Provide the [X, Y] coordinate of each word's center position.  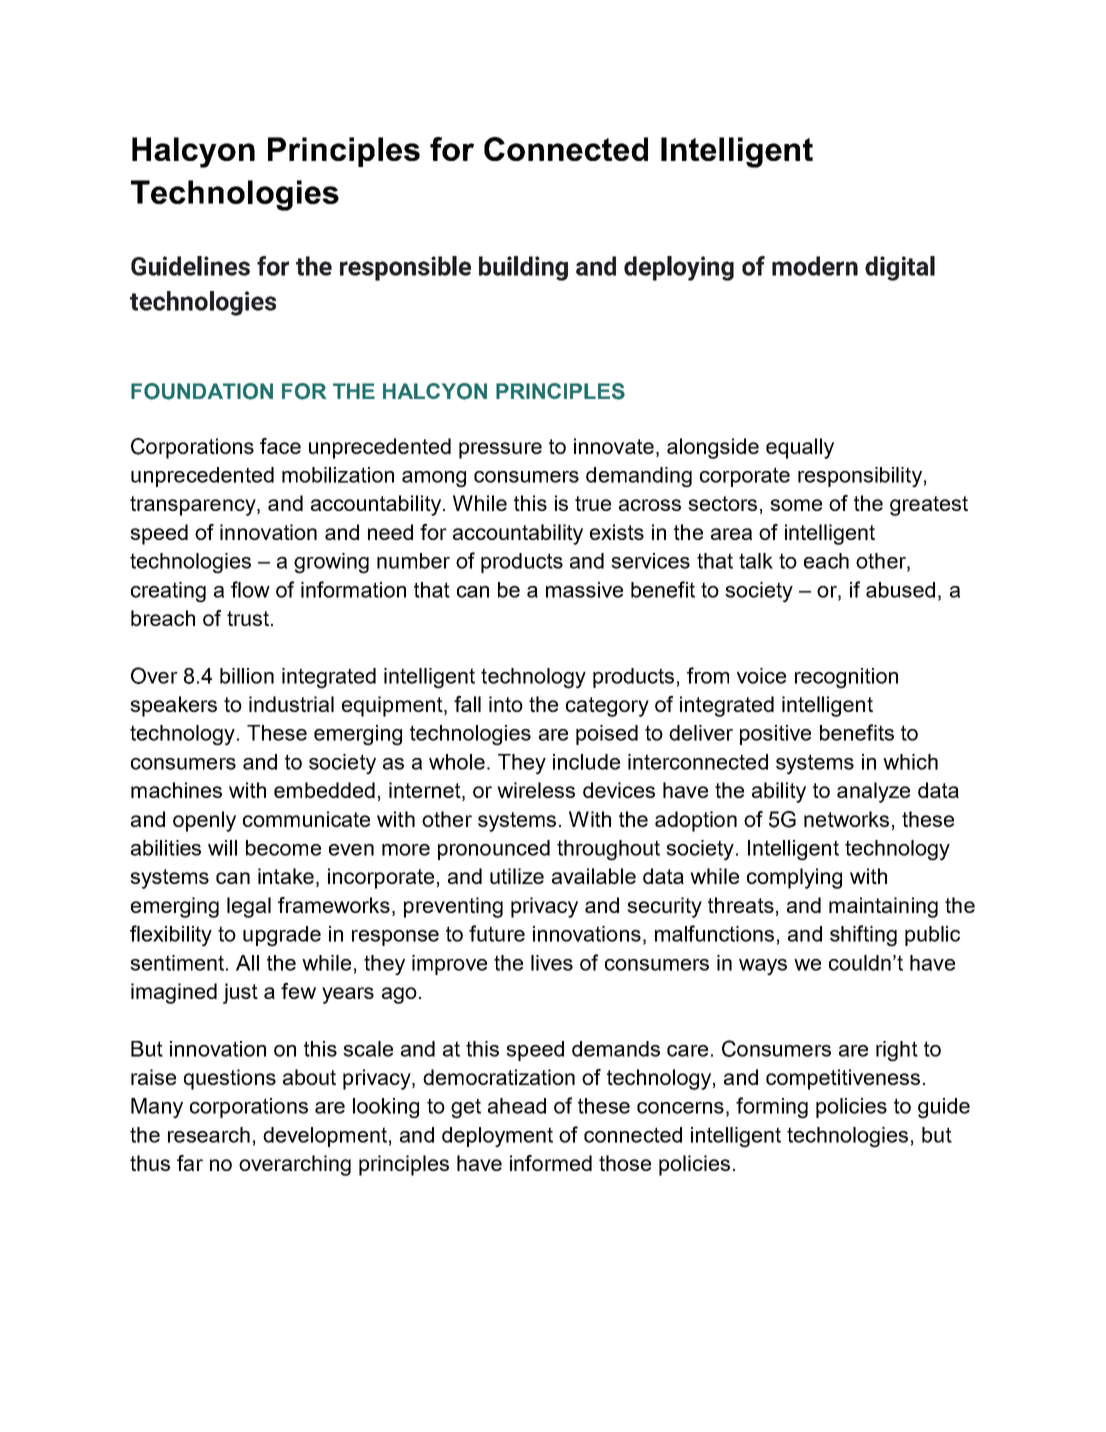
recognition [846, 678]
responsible [405, 268]
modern [815, 266]
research [209, 1135]
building [523, 268]
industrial [291, 704]
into [506, 704]
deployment [497, 1137]
